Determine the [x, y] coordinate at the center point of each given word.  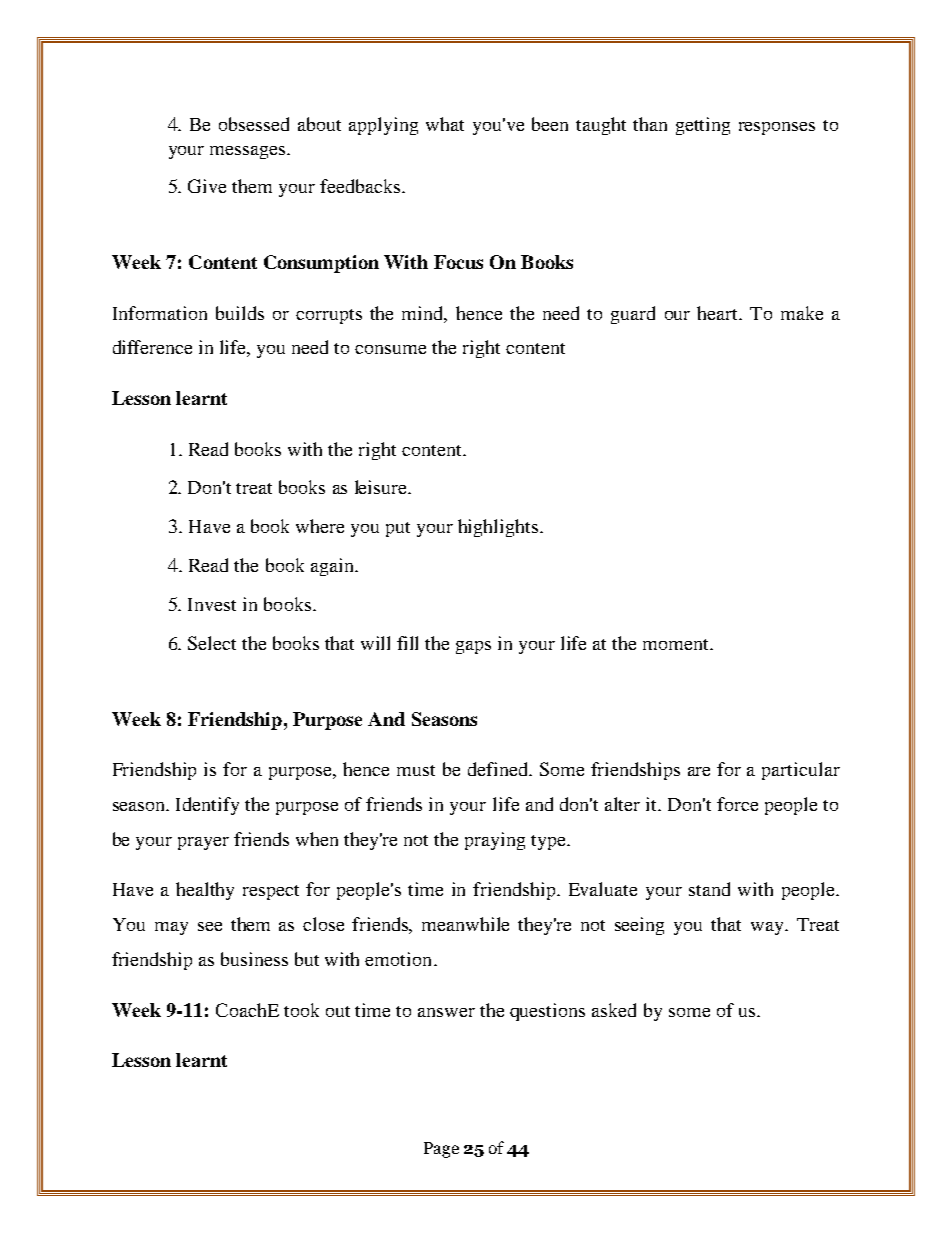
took [301, 1010]
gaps [473, 647]
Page [441, 1150]
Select [212, 643]
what [445, 124]
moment [677, 644]
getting [703, 126]
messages [249, 152]
